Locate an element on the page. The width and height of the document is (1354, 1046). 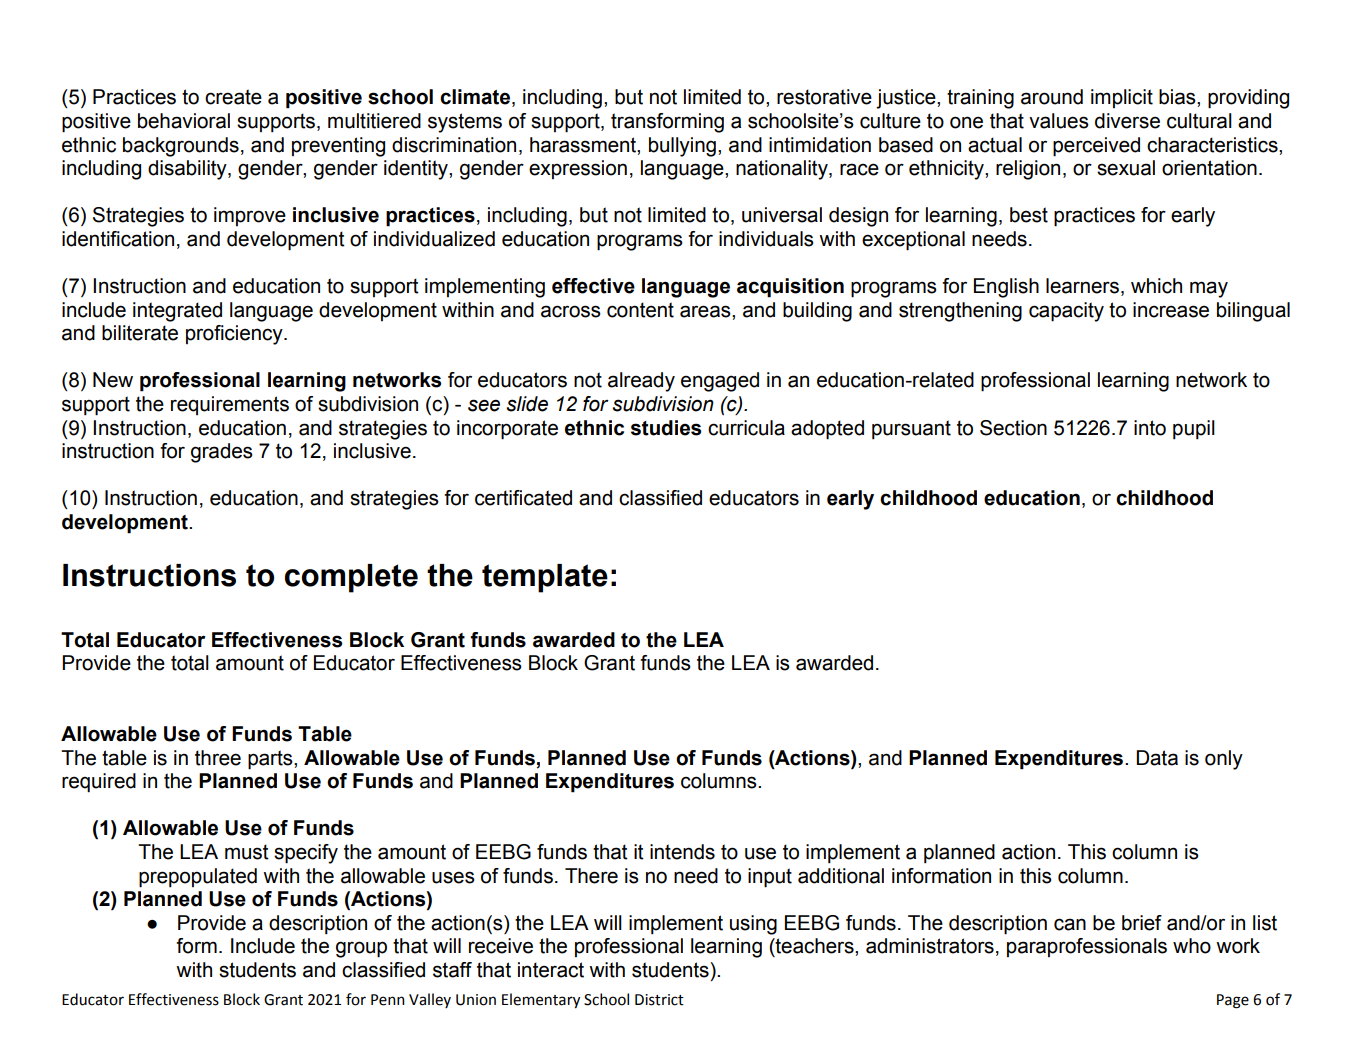
diverse is located at coordinates (1127, 121).
